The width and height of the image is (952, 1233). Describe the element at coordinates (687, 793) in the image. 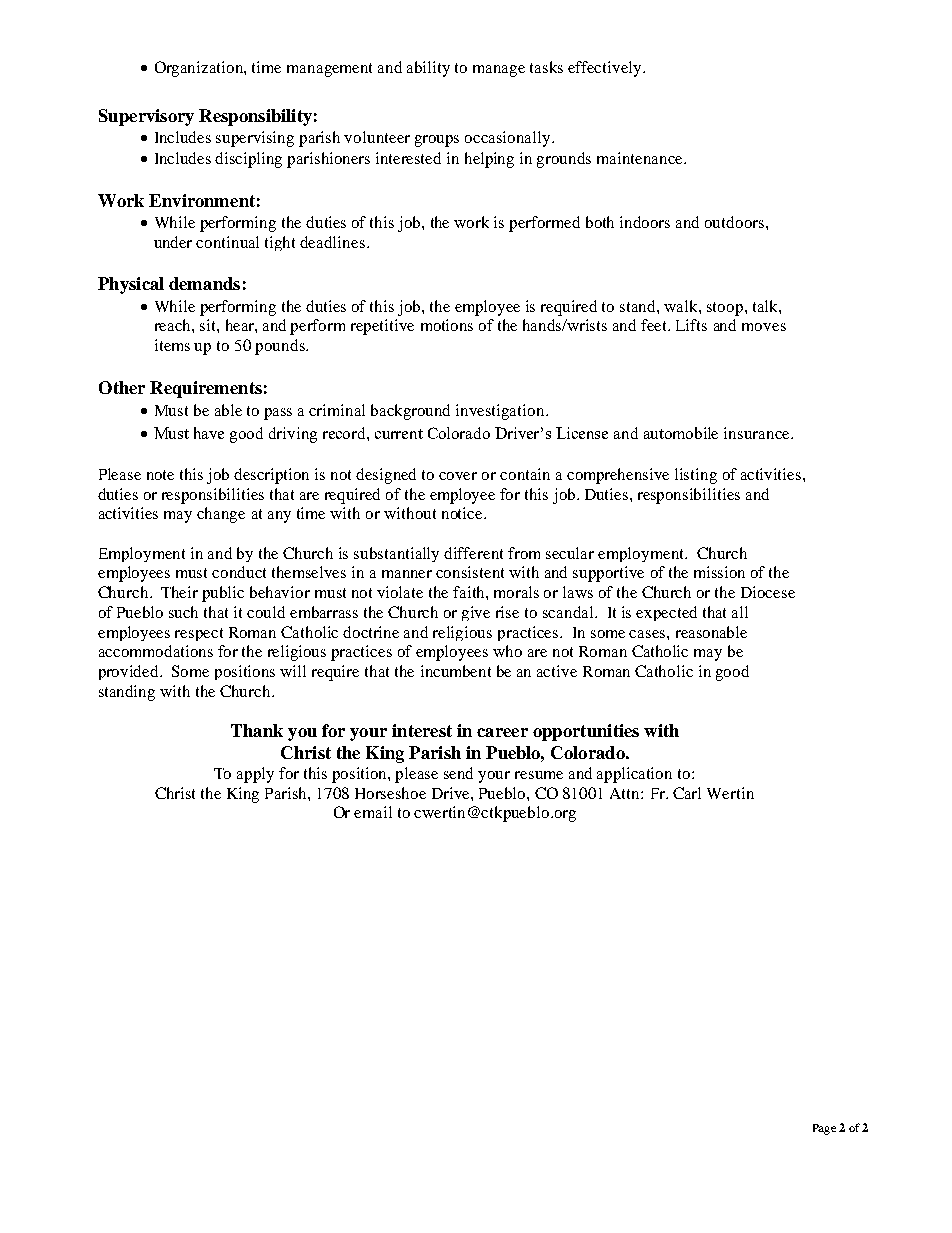

I see `Carl` at that location.
